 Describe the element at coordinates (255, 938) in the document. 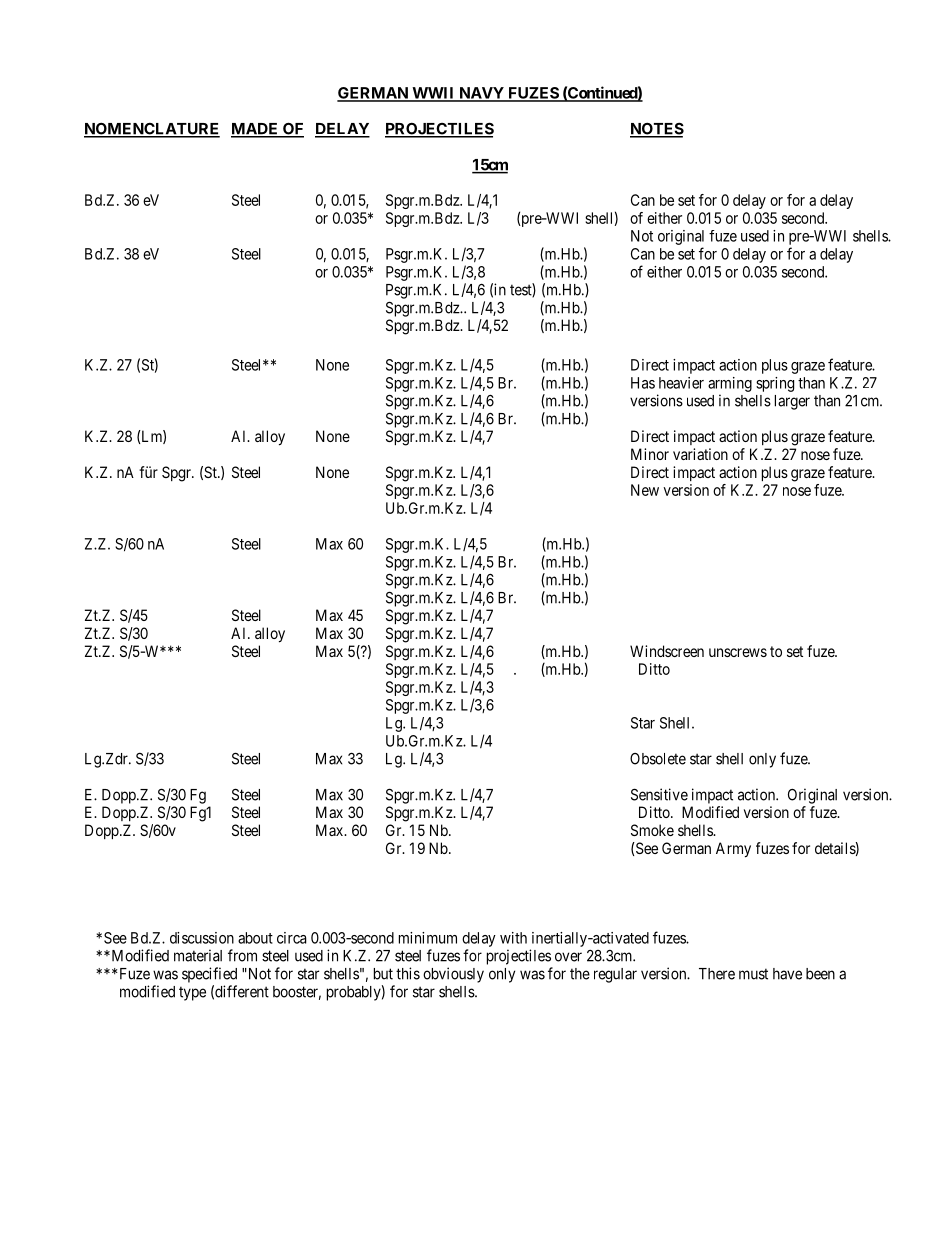

I see `about` at that location.
